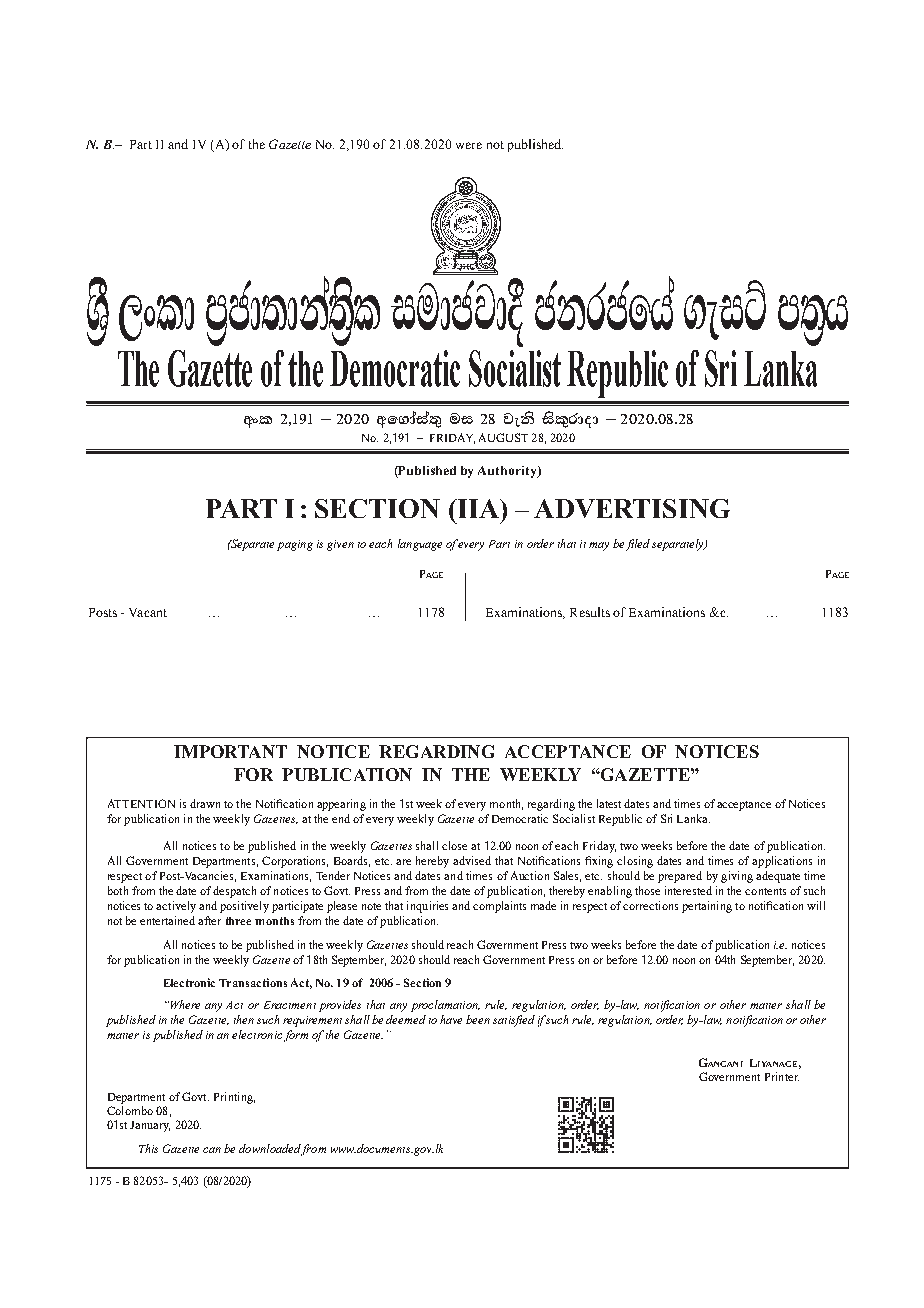 The image size is (924, 1308). Describe the element at coordinates (469, 145) in the document. I see `were` at that location.
